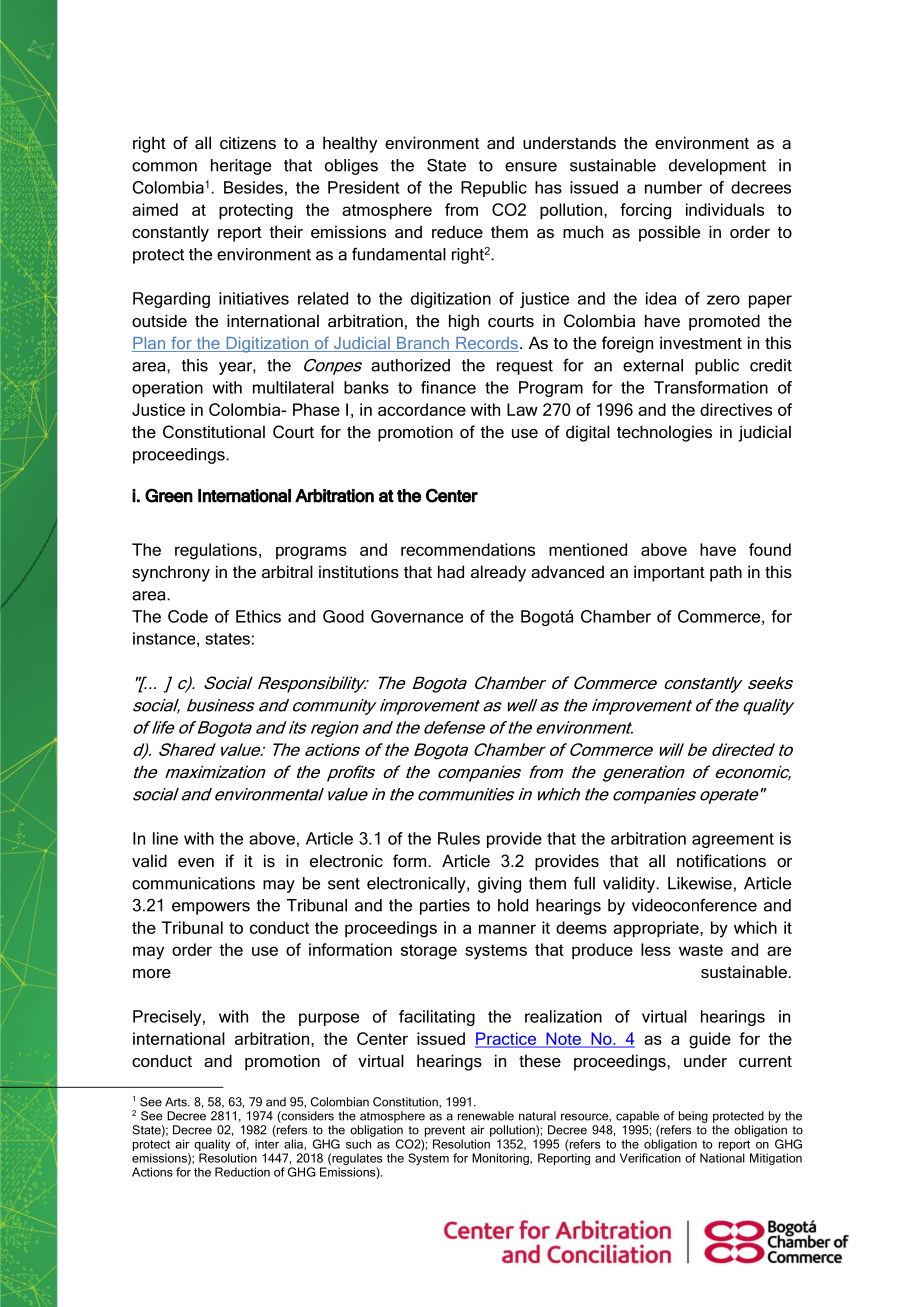 This screenshot has width=924, height=1307. Describe the element at coordinates (531, 167) in the screenshot. I see `ensure` at that location.
